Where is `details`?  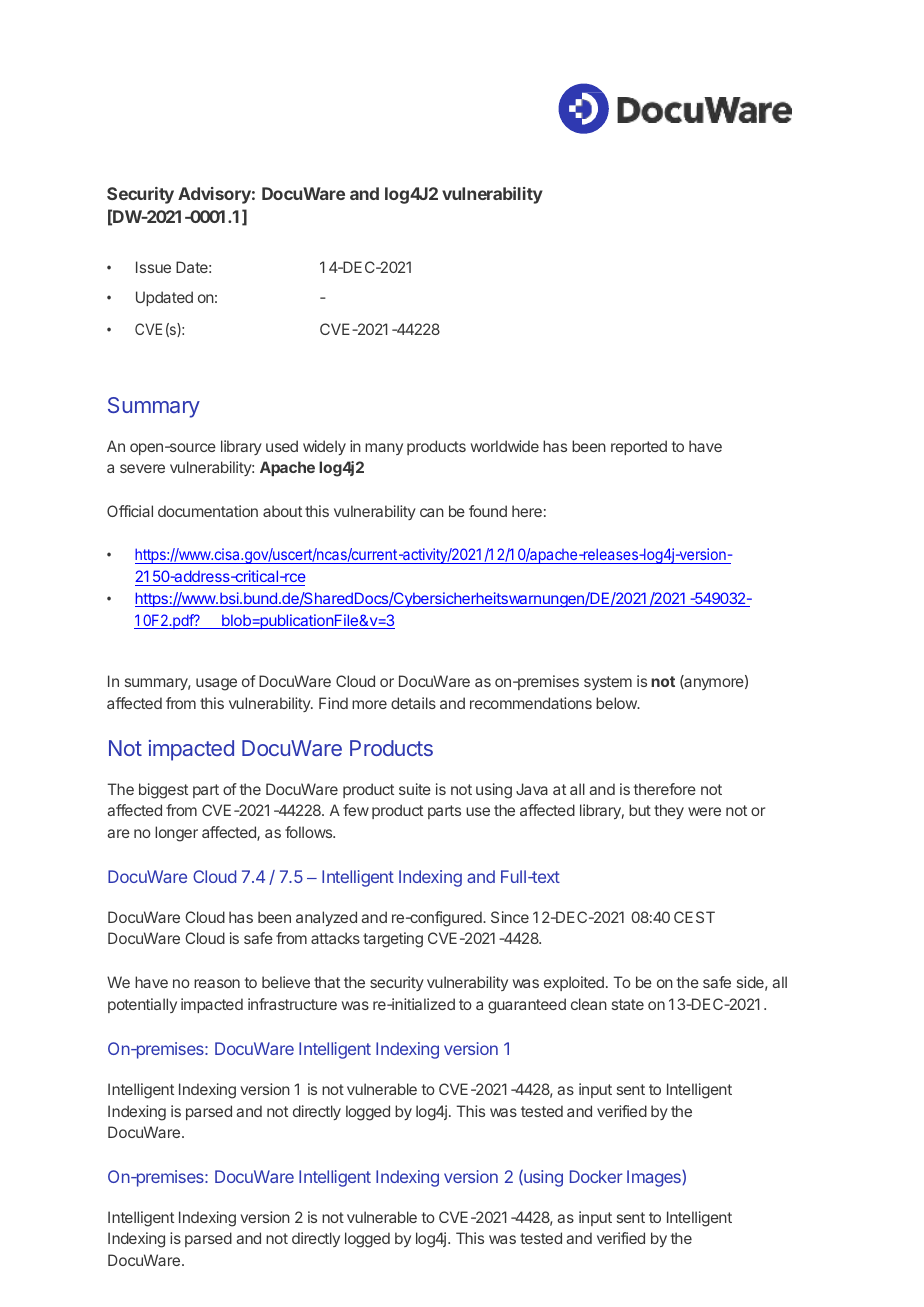 details is located at coordinates (413, 703).
